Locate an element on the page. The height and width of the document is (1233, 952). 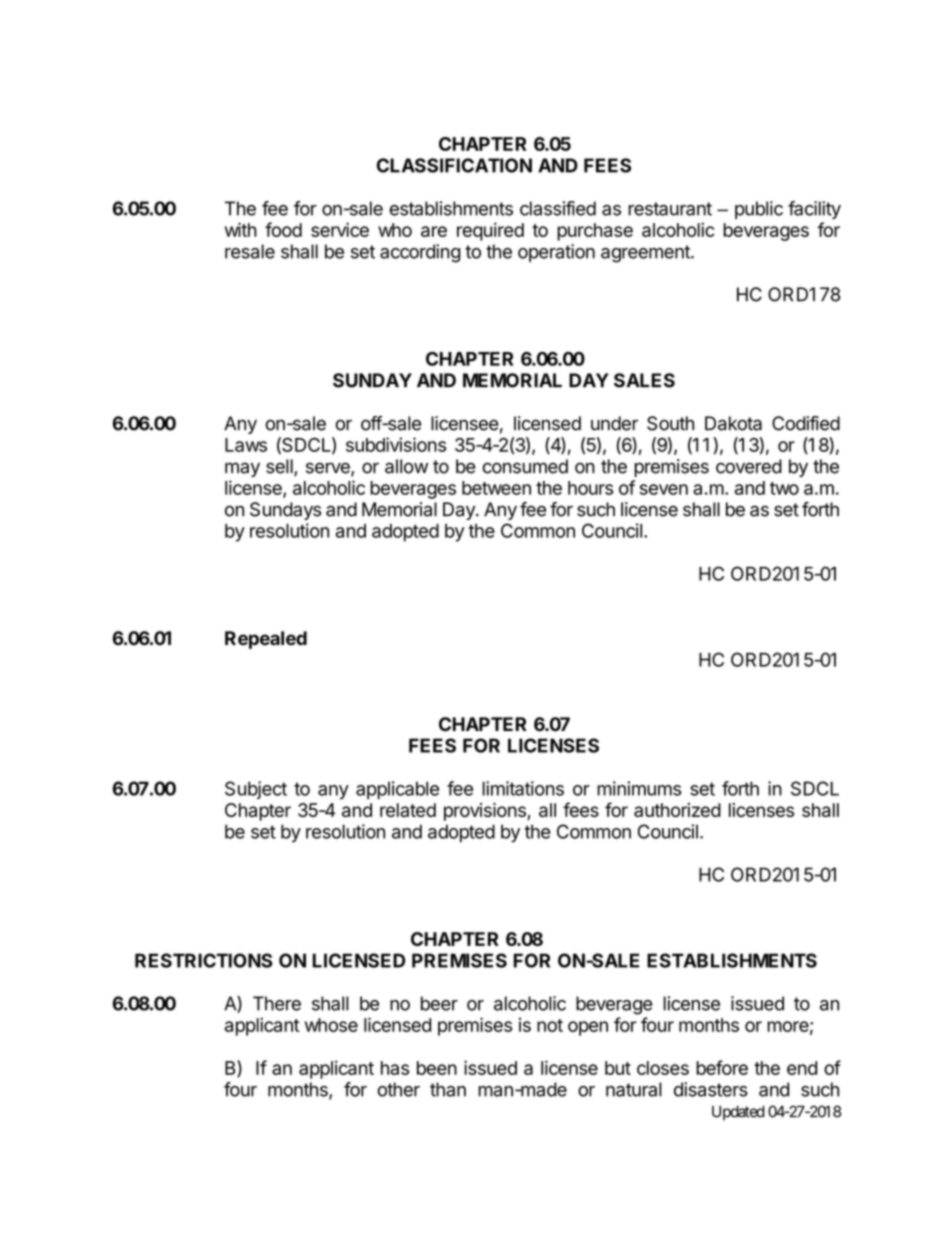
limitations is located at coordinates (523, 788).
